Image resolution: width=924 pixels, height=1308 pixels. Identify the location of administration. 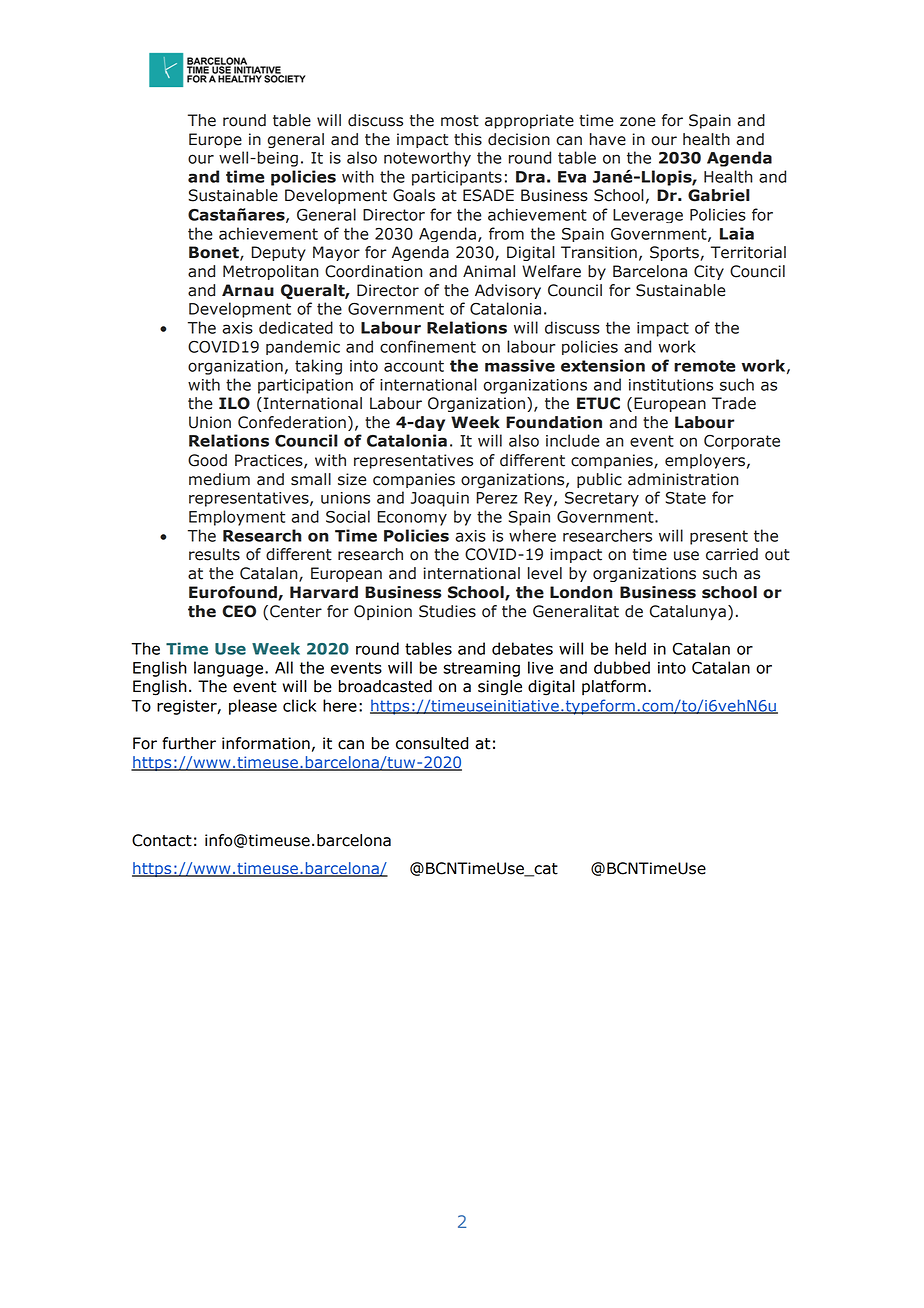
(683, 479).
